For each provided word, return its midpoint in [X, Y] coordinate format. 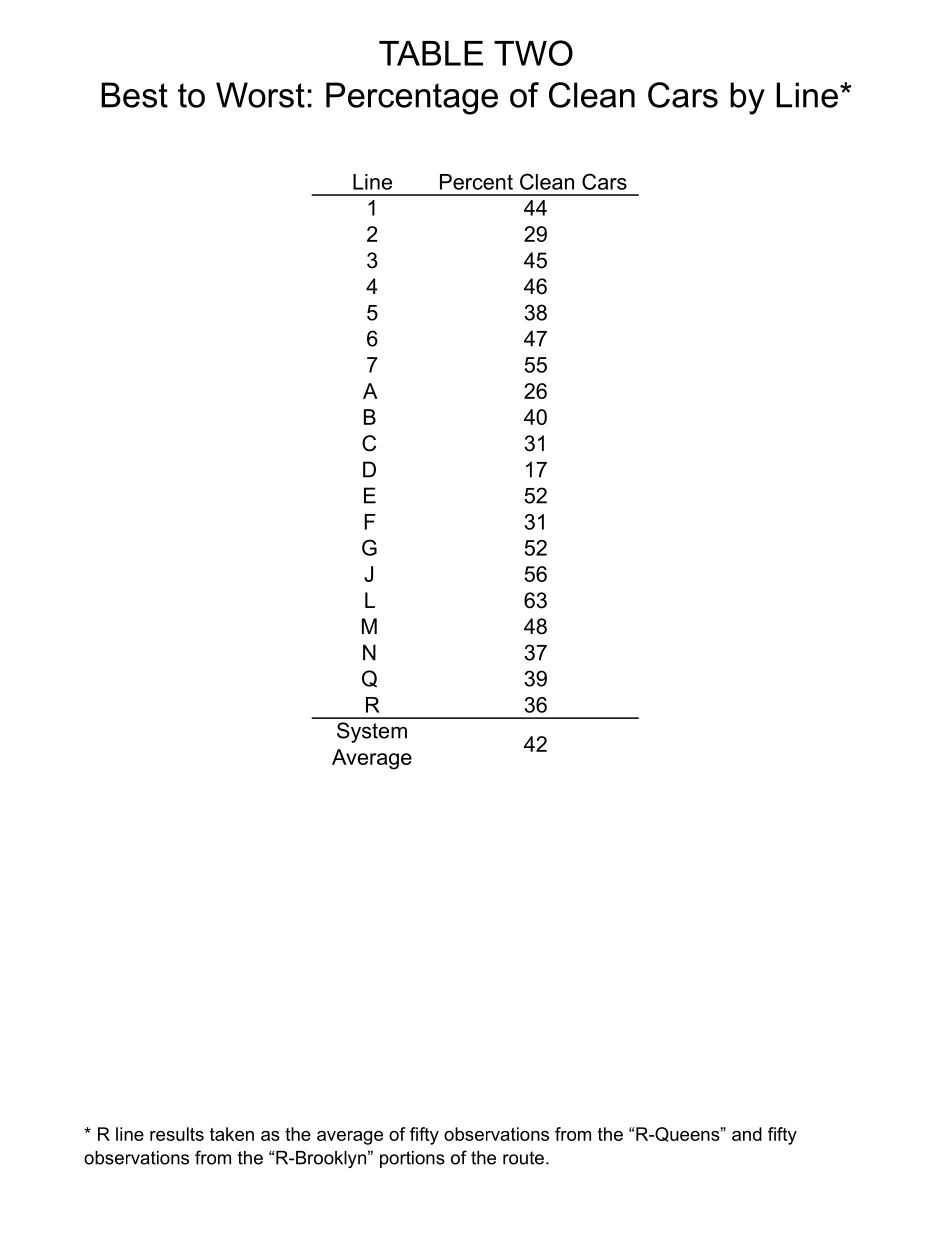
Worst [260, 95]
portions [412, 1159]
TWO [533, 53]
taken [232, 1134]
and [747, 1134]
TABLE [431, 53]
